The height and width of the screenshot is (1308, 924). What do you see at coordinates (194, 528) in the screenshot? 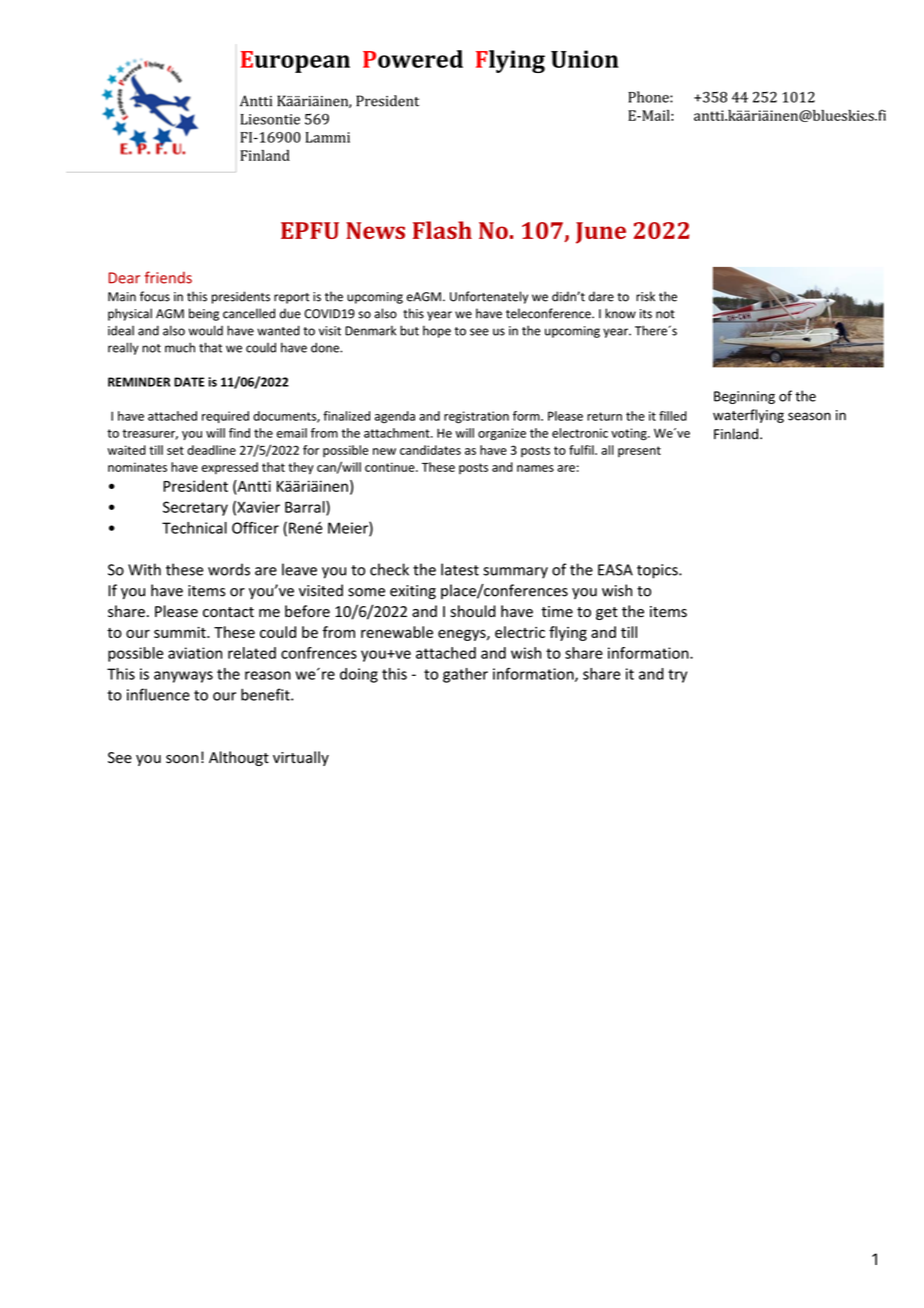
I see `Technical` at bounding box center [194, 528].
